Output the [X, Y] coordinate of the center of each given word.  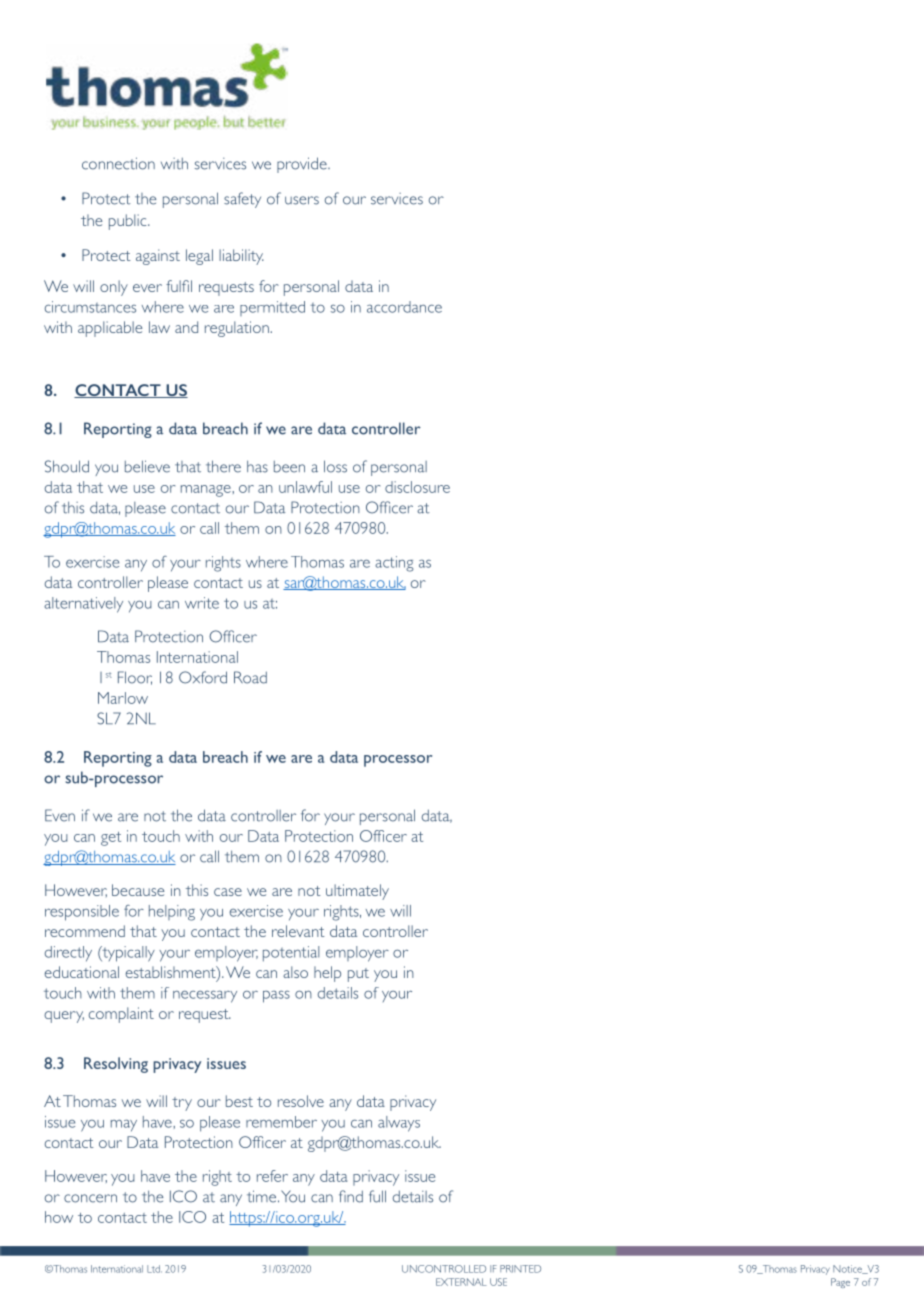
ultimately [357, 892]
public [129, 222]
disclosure [417, 487]
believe [147, 466]
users [302, 200]
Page [840, 1283]
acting [394, 564]
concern [90, 1198]
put [358, 975]
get [111, 839]
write [202, 603]
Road [250, 677]
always [399, 1124]
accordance [404, 307]
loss [335, 466]
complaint [121, 1015]
